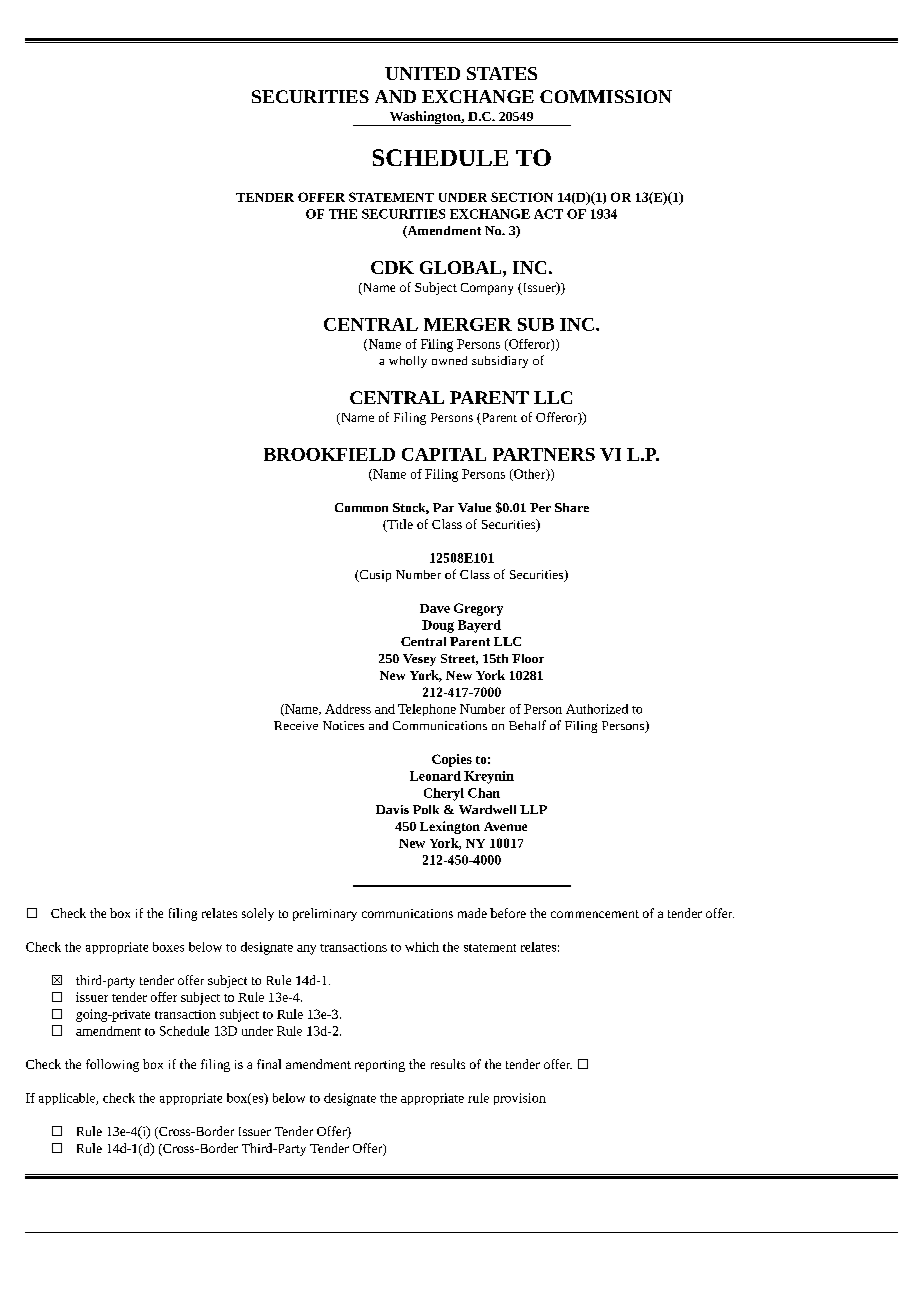 This screenshot has width=924, height=1308. What do you see at coordinates (329, 454) in the screenshot?
I see `BROOKFIELD` at bounding box center [329, 454].
